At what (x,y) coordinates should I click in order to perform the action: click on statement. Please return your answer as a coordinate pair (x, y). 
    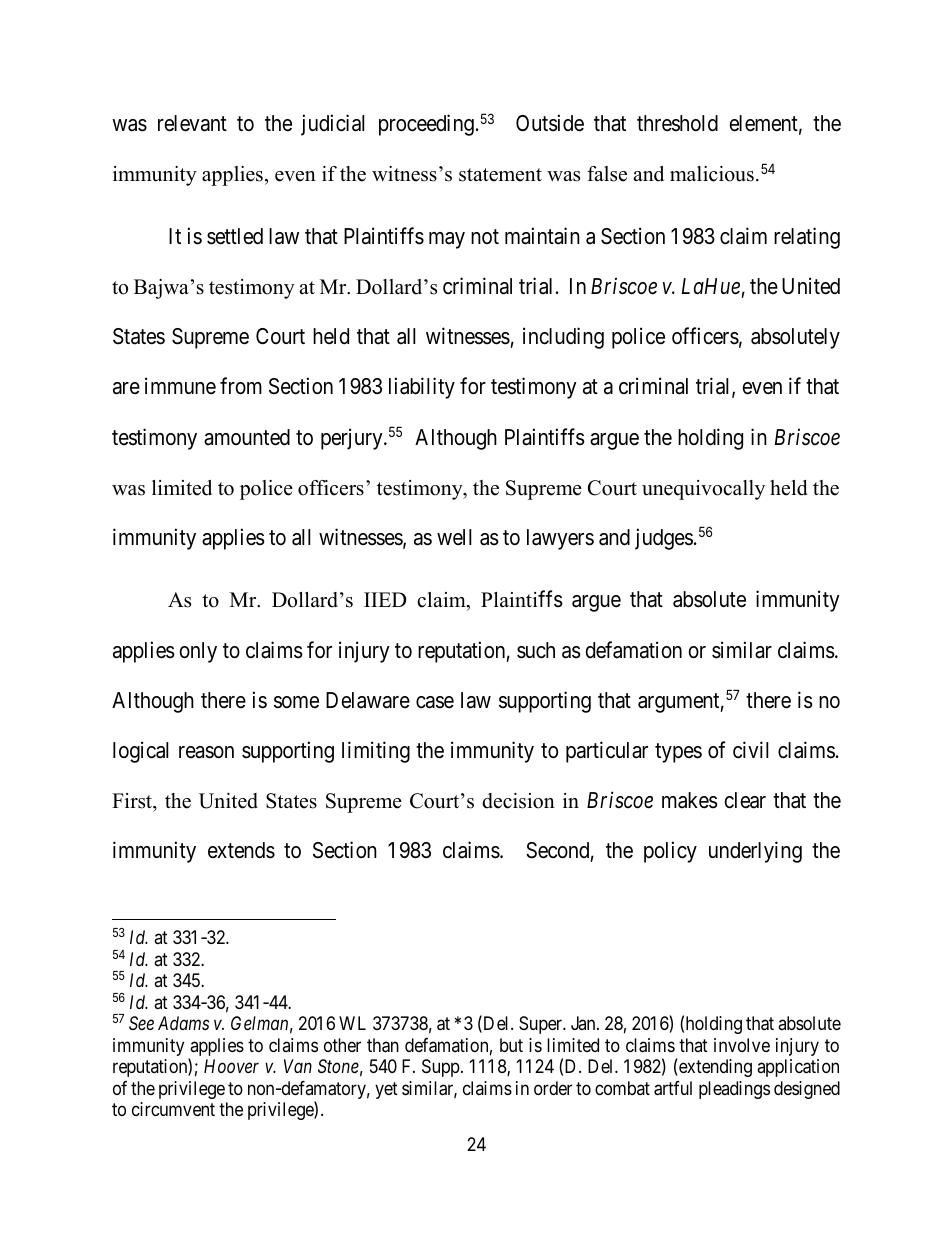
    Looking at the image, I should click on (500, 175).
